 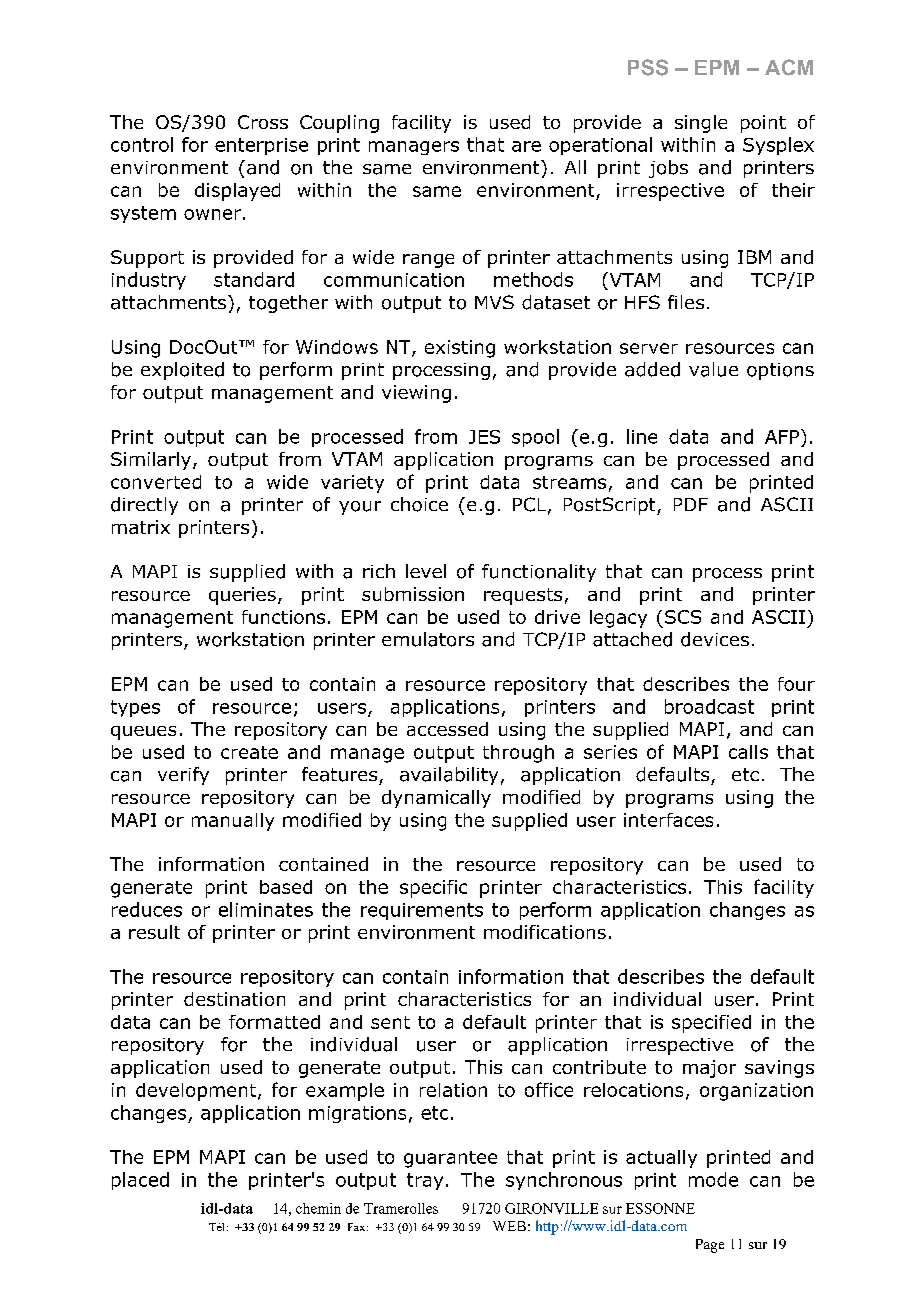 What do you see at coordinates (526, 146) in the screenshot?
I see `are` at bounding box center [526, 146].
